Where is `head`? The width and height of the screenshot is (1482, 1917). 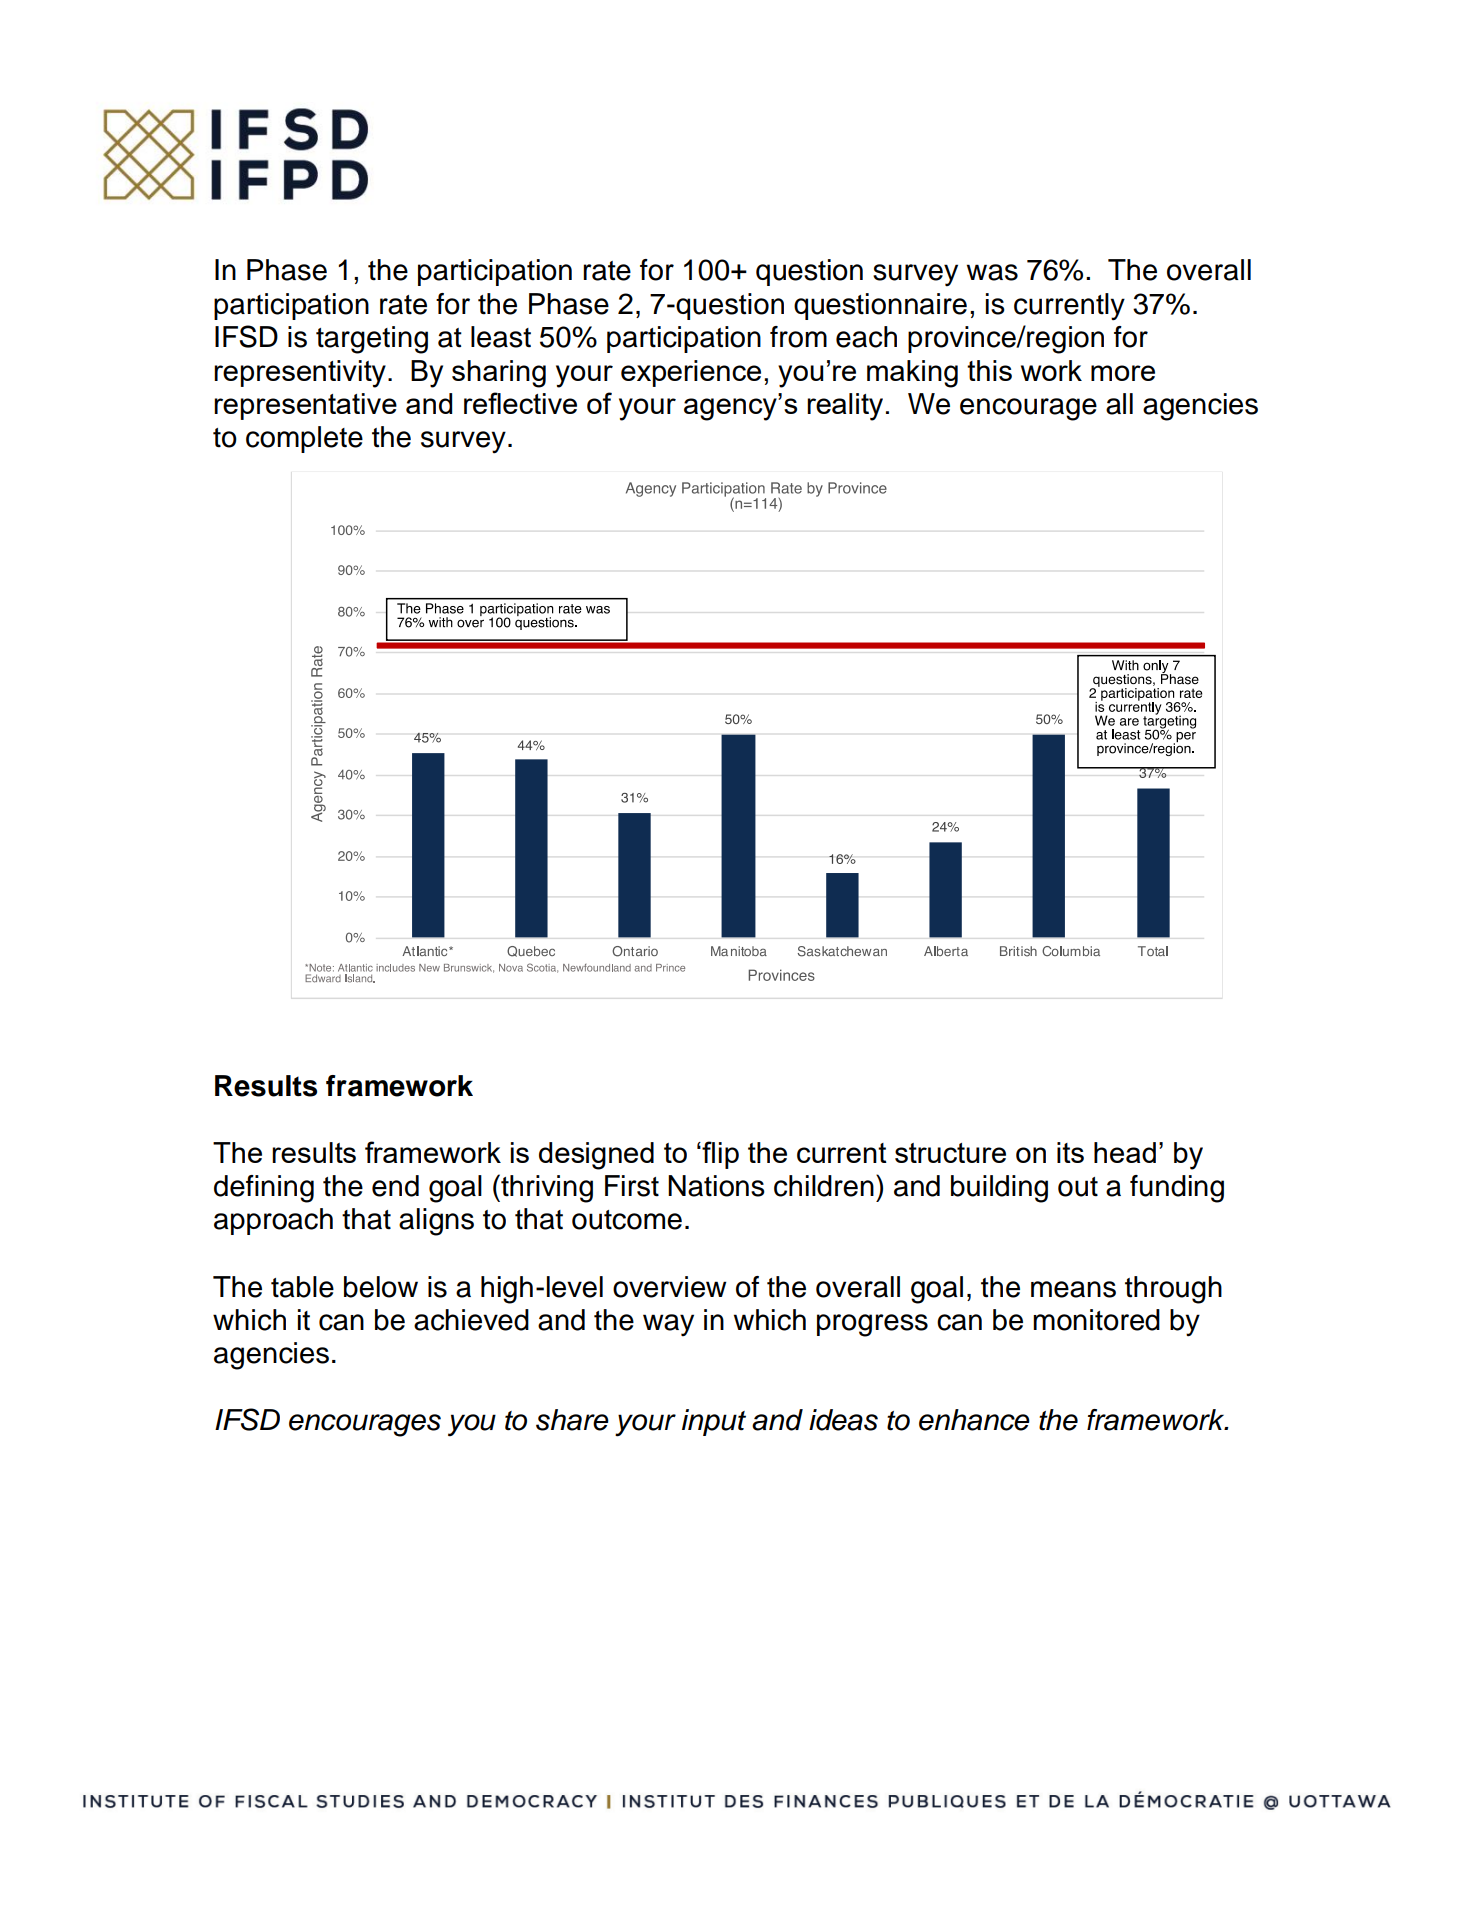
head is located at coordinates (1125, 1152).
